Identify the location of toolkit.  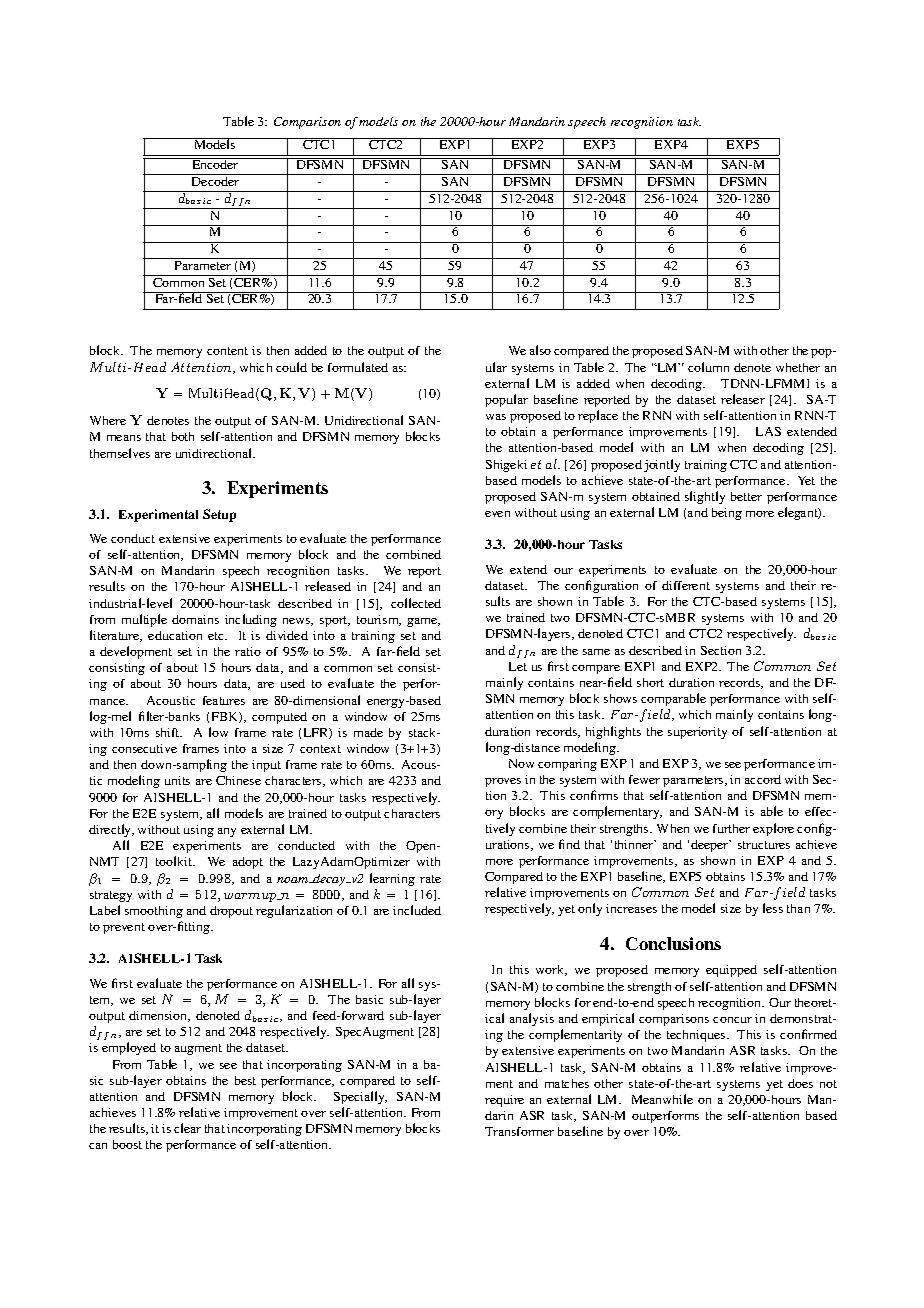
(175, 861).
